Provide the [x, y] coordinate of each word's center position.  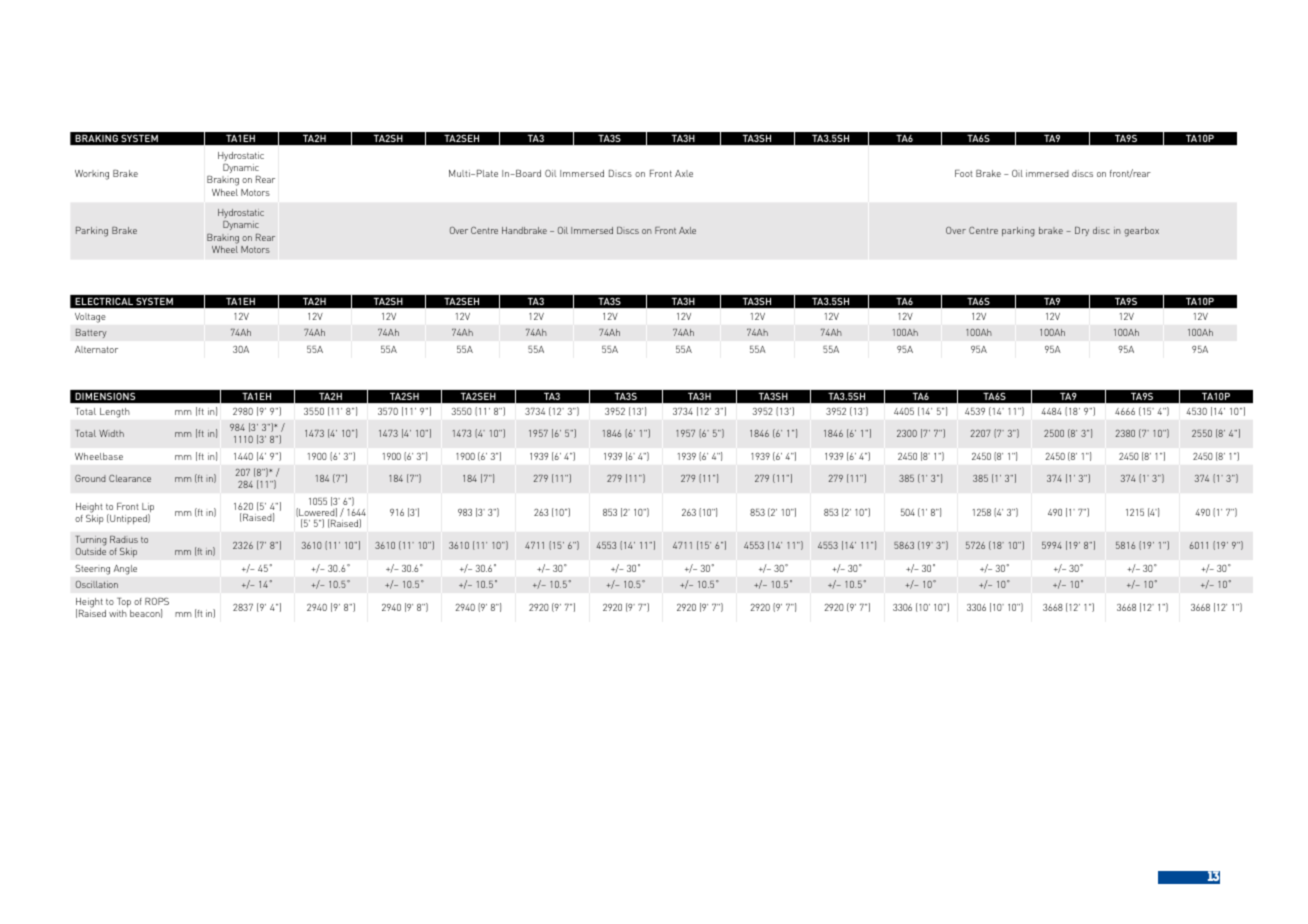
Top [124, 602]
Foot [964, 173]
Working [92, 175]
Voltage [90, 318]
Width [111, 433]
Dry [1082, 231]
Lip [148, 509]
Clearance [130, 478]
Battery [91, 333]
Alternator [96, 349]
